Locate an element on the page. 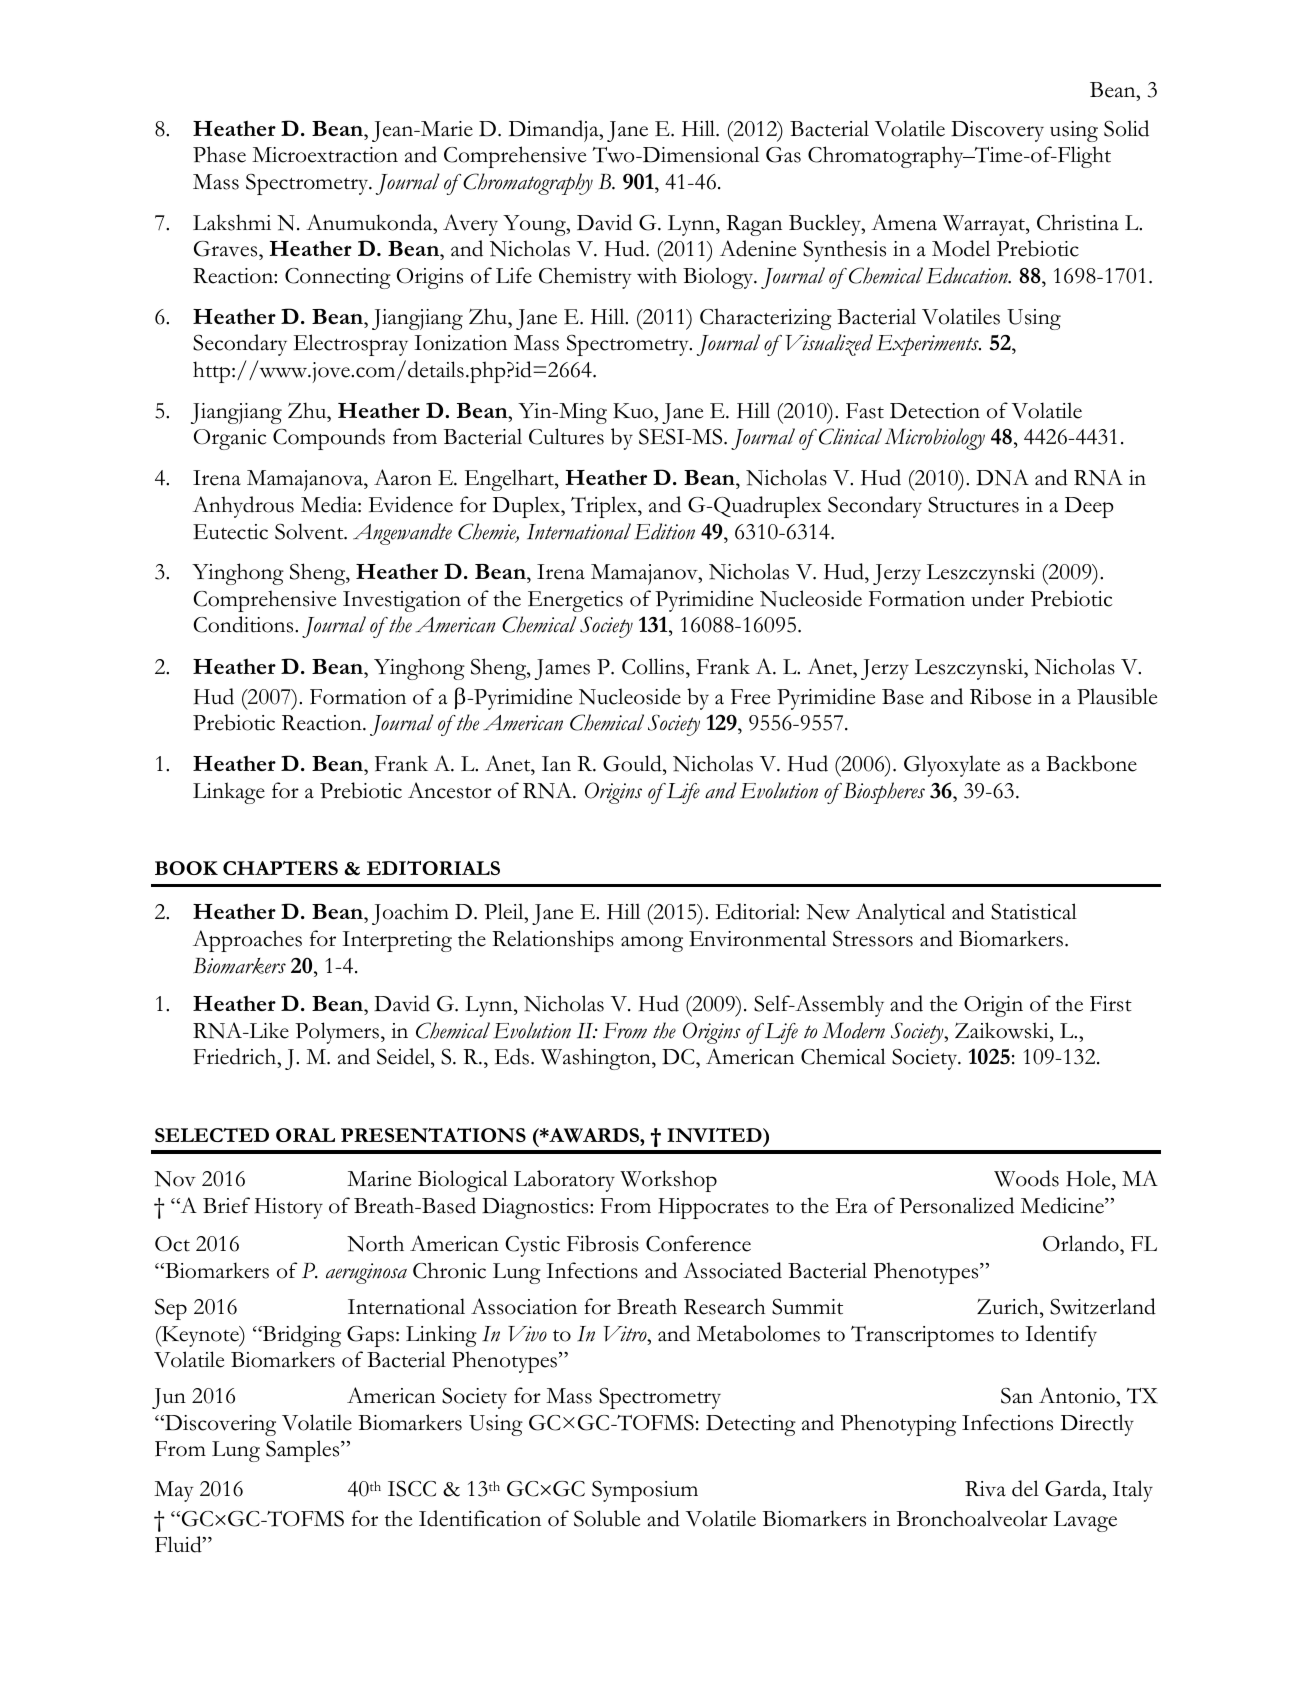 The height and width of the document is (1698, 1312). Woods is located at coordinates (1026, 1178).
